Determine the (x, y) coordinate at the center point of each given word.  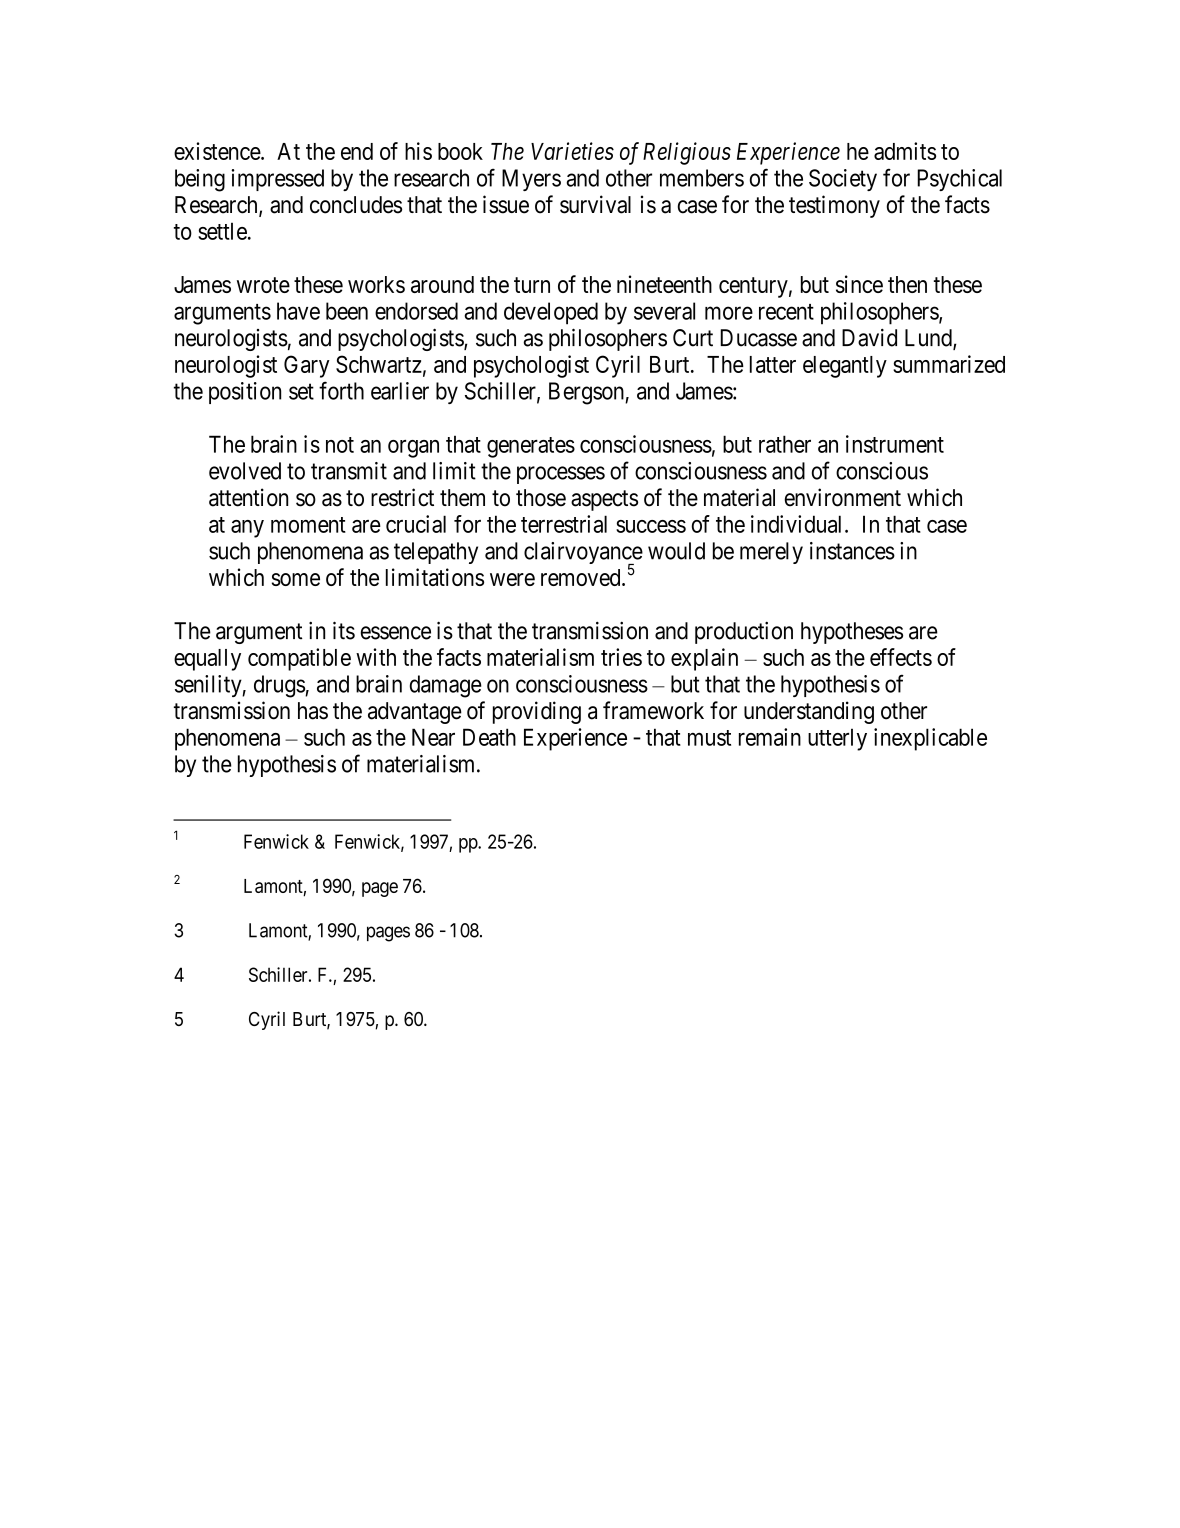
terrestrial (564, 524)
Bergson (587, 393)
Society (843, 180)
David (869, 338)
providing (537, 712)
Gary (307, 366)
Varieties (572, 151)
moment (308, 525)
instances (852, 551)
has (313, 711)
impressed (277, 180)
